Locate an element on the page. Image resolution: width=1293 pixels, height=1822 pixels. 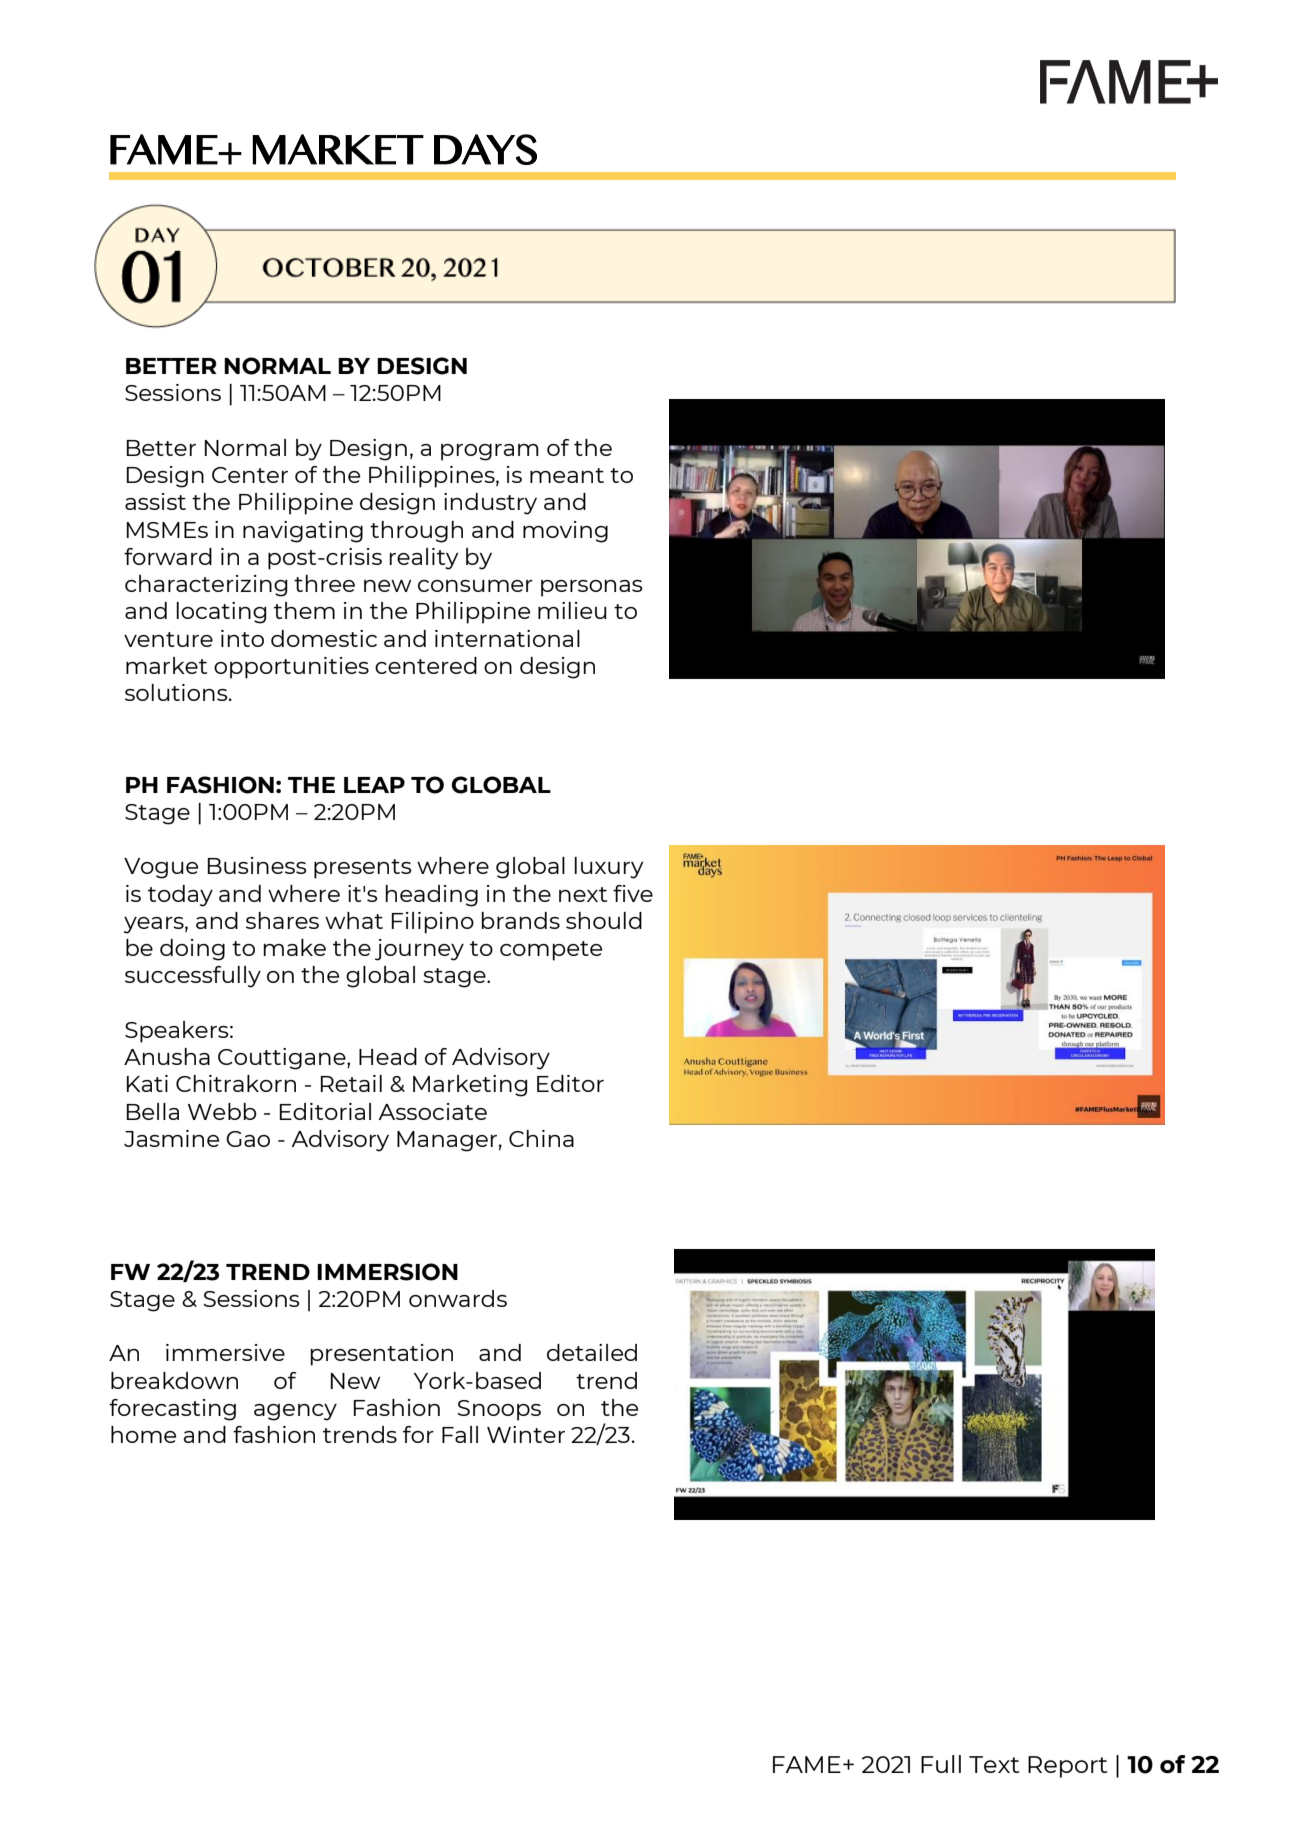
milieu is located at coordinates (572, 610).
